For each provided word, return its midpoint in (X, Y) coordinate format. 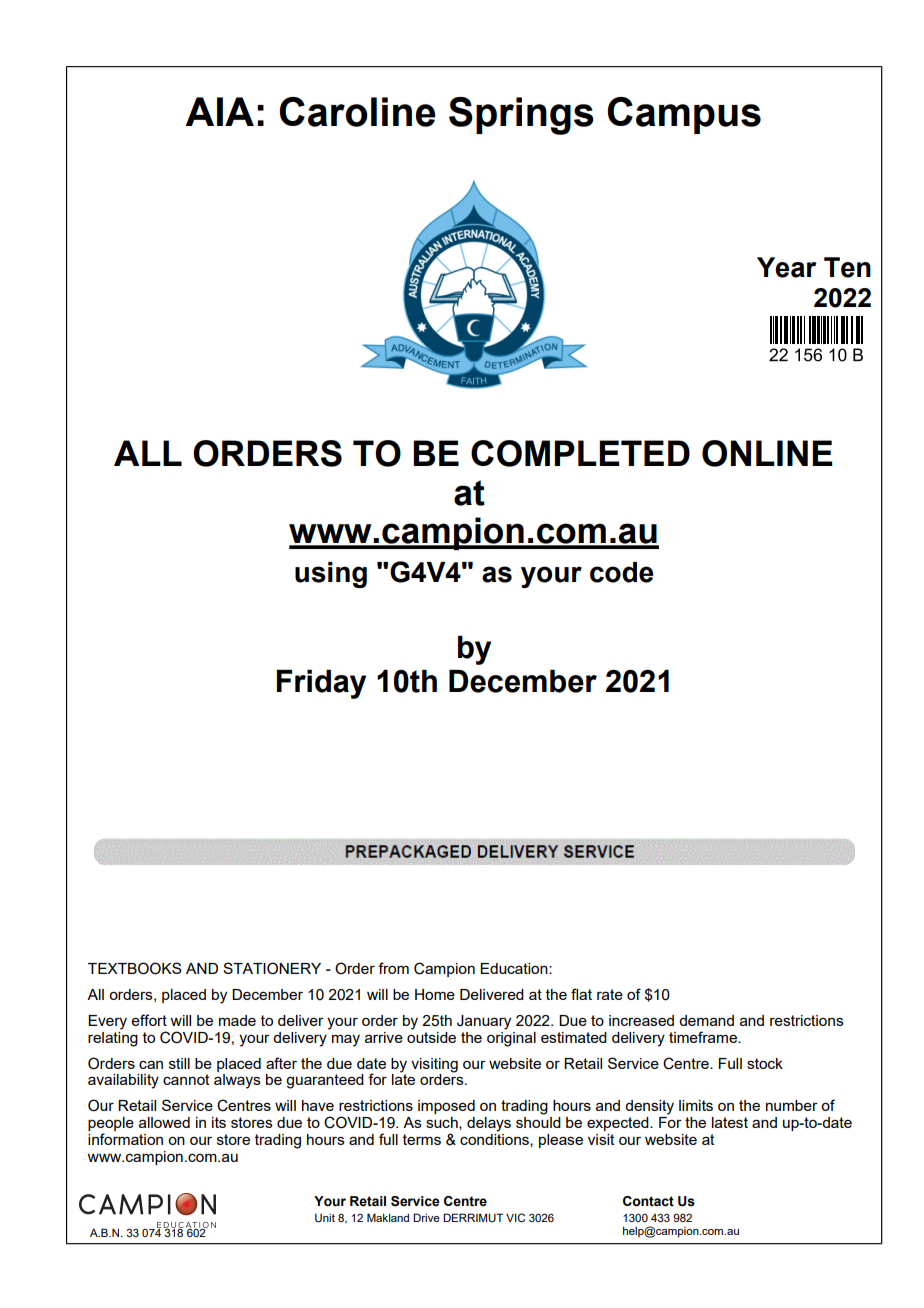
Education (515, 968)
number (792, 1105)
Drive (426, 1217)
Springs (521, 116)
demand (706, 1020)
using (331, 575)
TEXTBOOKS (135, 968)
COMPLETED (580, 453)
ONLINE (767, 453)
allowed (164, 1122)
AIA (219, 111)
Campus (684, 115)
